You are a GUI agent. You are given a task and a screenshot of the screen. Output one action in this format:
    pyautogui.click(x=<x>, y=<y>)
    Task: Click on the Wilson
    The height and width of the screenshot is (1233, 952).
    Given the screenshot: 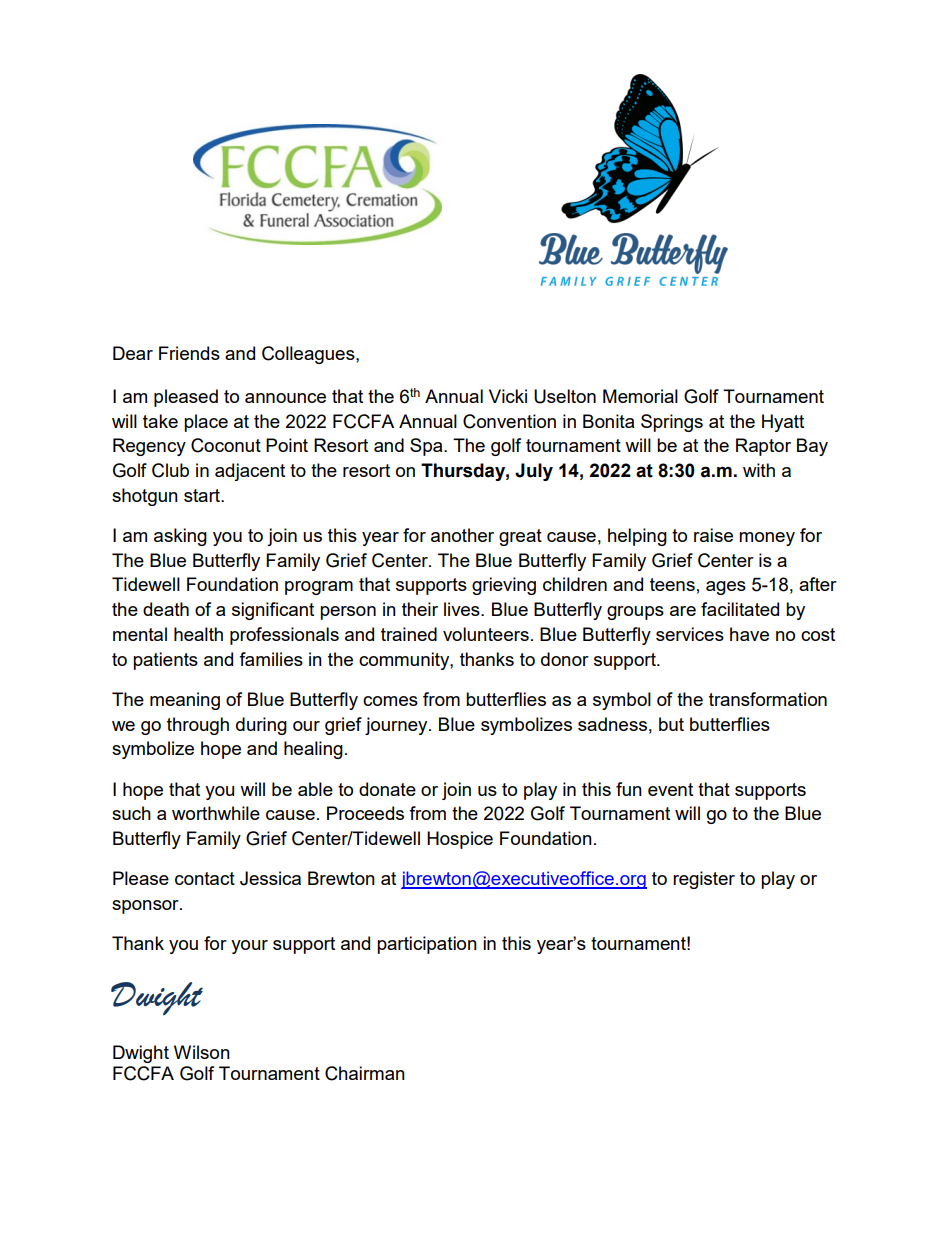 What is the action you would take?
    pyautogui.click(x=202, y=1052)
